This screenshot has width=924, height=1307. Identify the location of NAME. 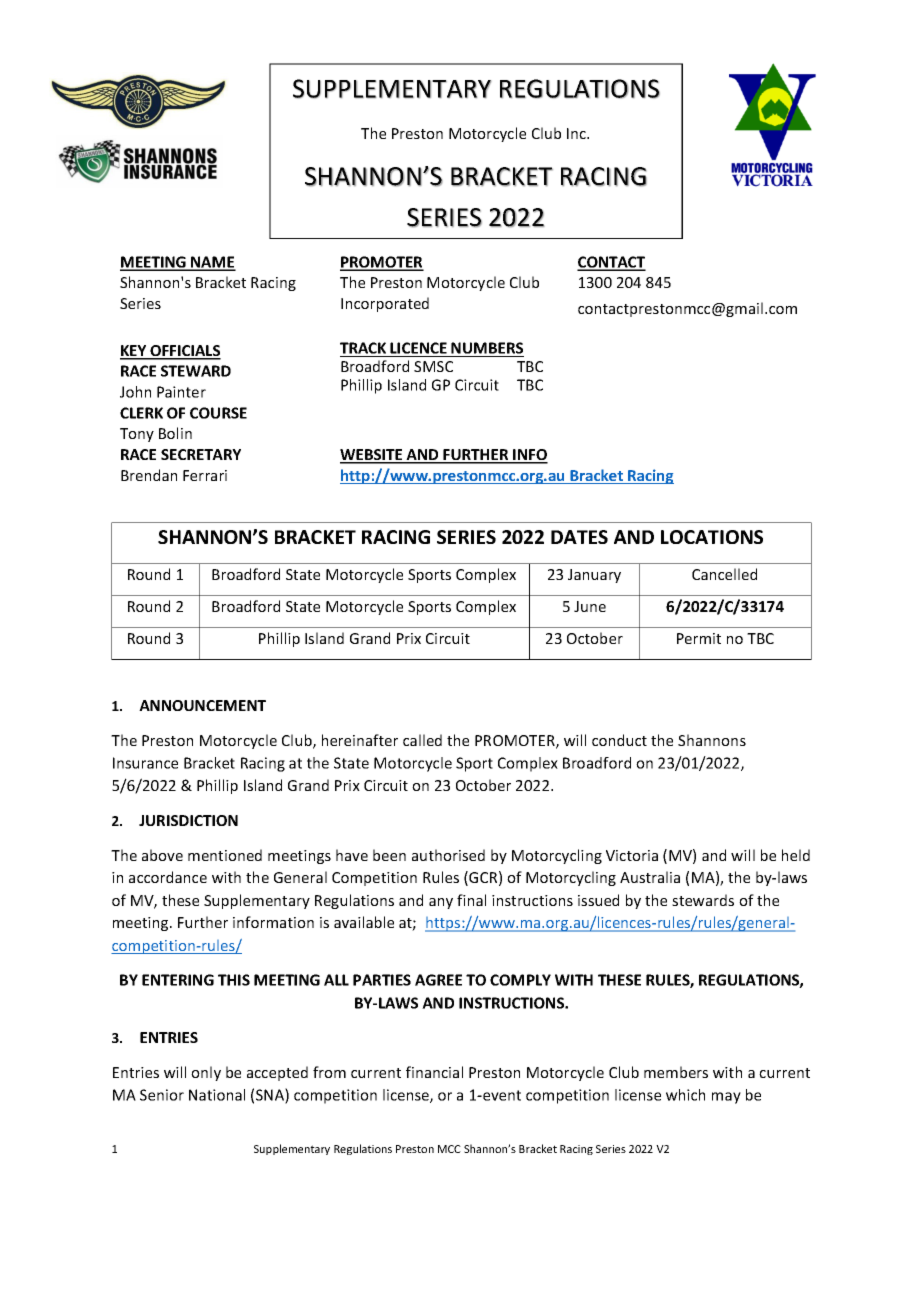
(212, 263).
